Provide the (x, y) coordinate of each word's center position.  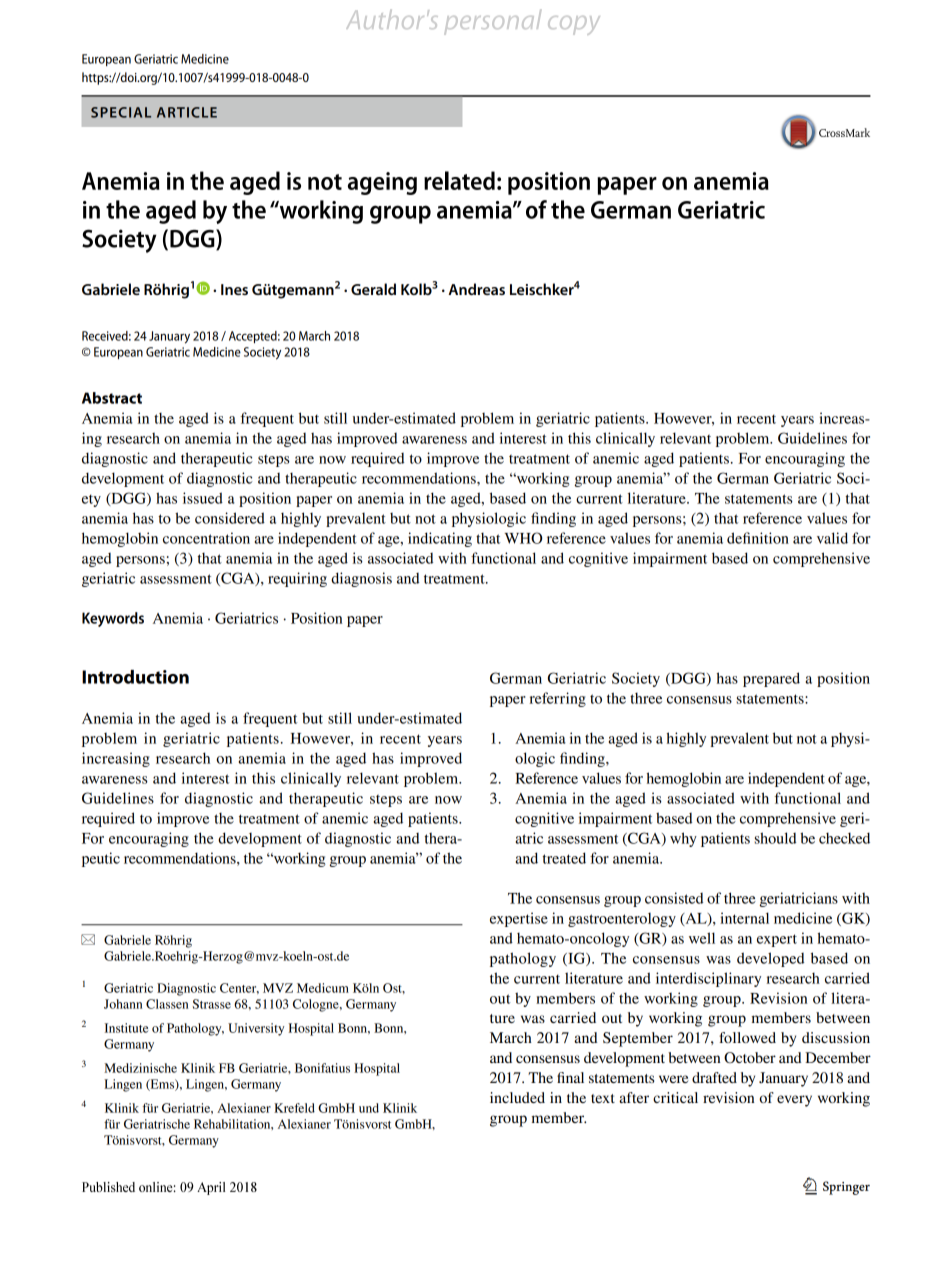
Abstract (112, 398)
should (775, 838)
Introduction (135, 677)
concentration (206, 538)
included (517, 1097)
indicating (440, 539)
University (256, 1029)
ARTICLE (187, 112)
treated (564, 858)
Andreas (476, 289)
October (750, 1058)
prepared (771, 679)
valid (832, 538)
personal (492, 22)
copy (574, 25)
